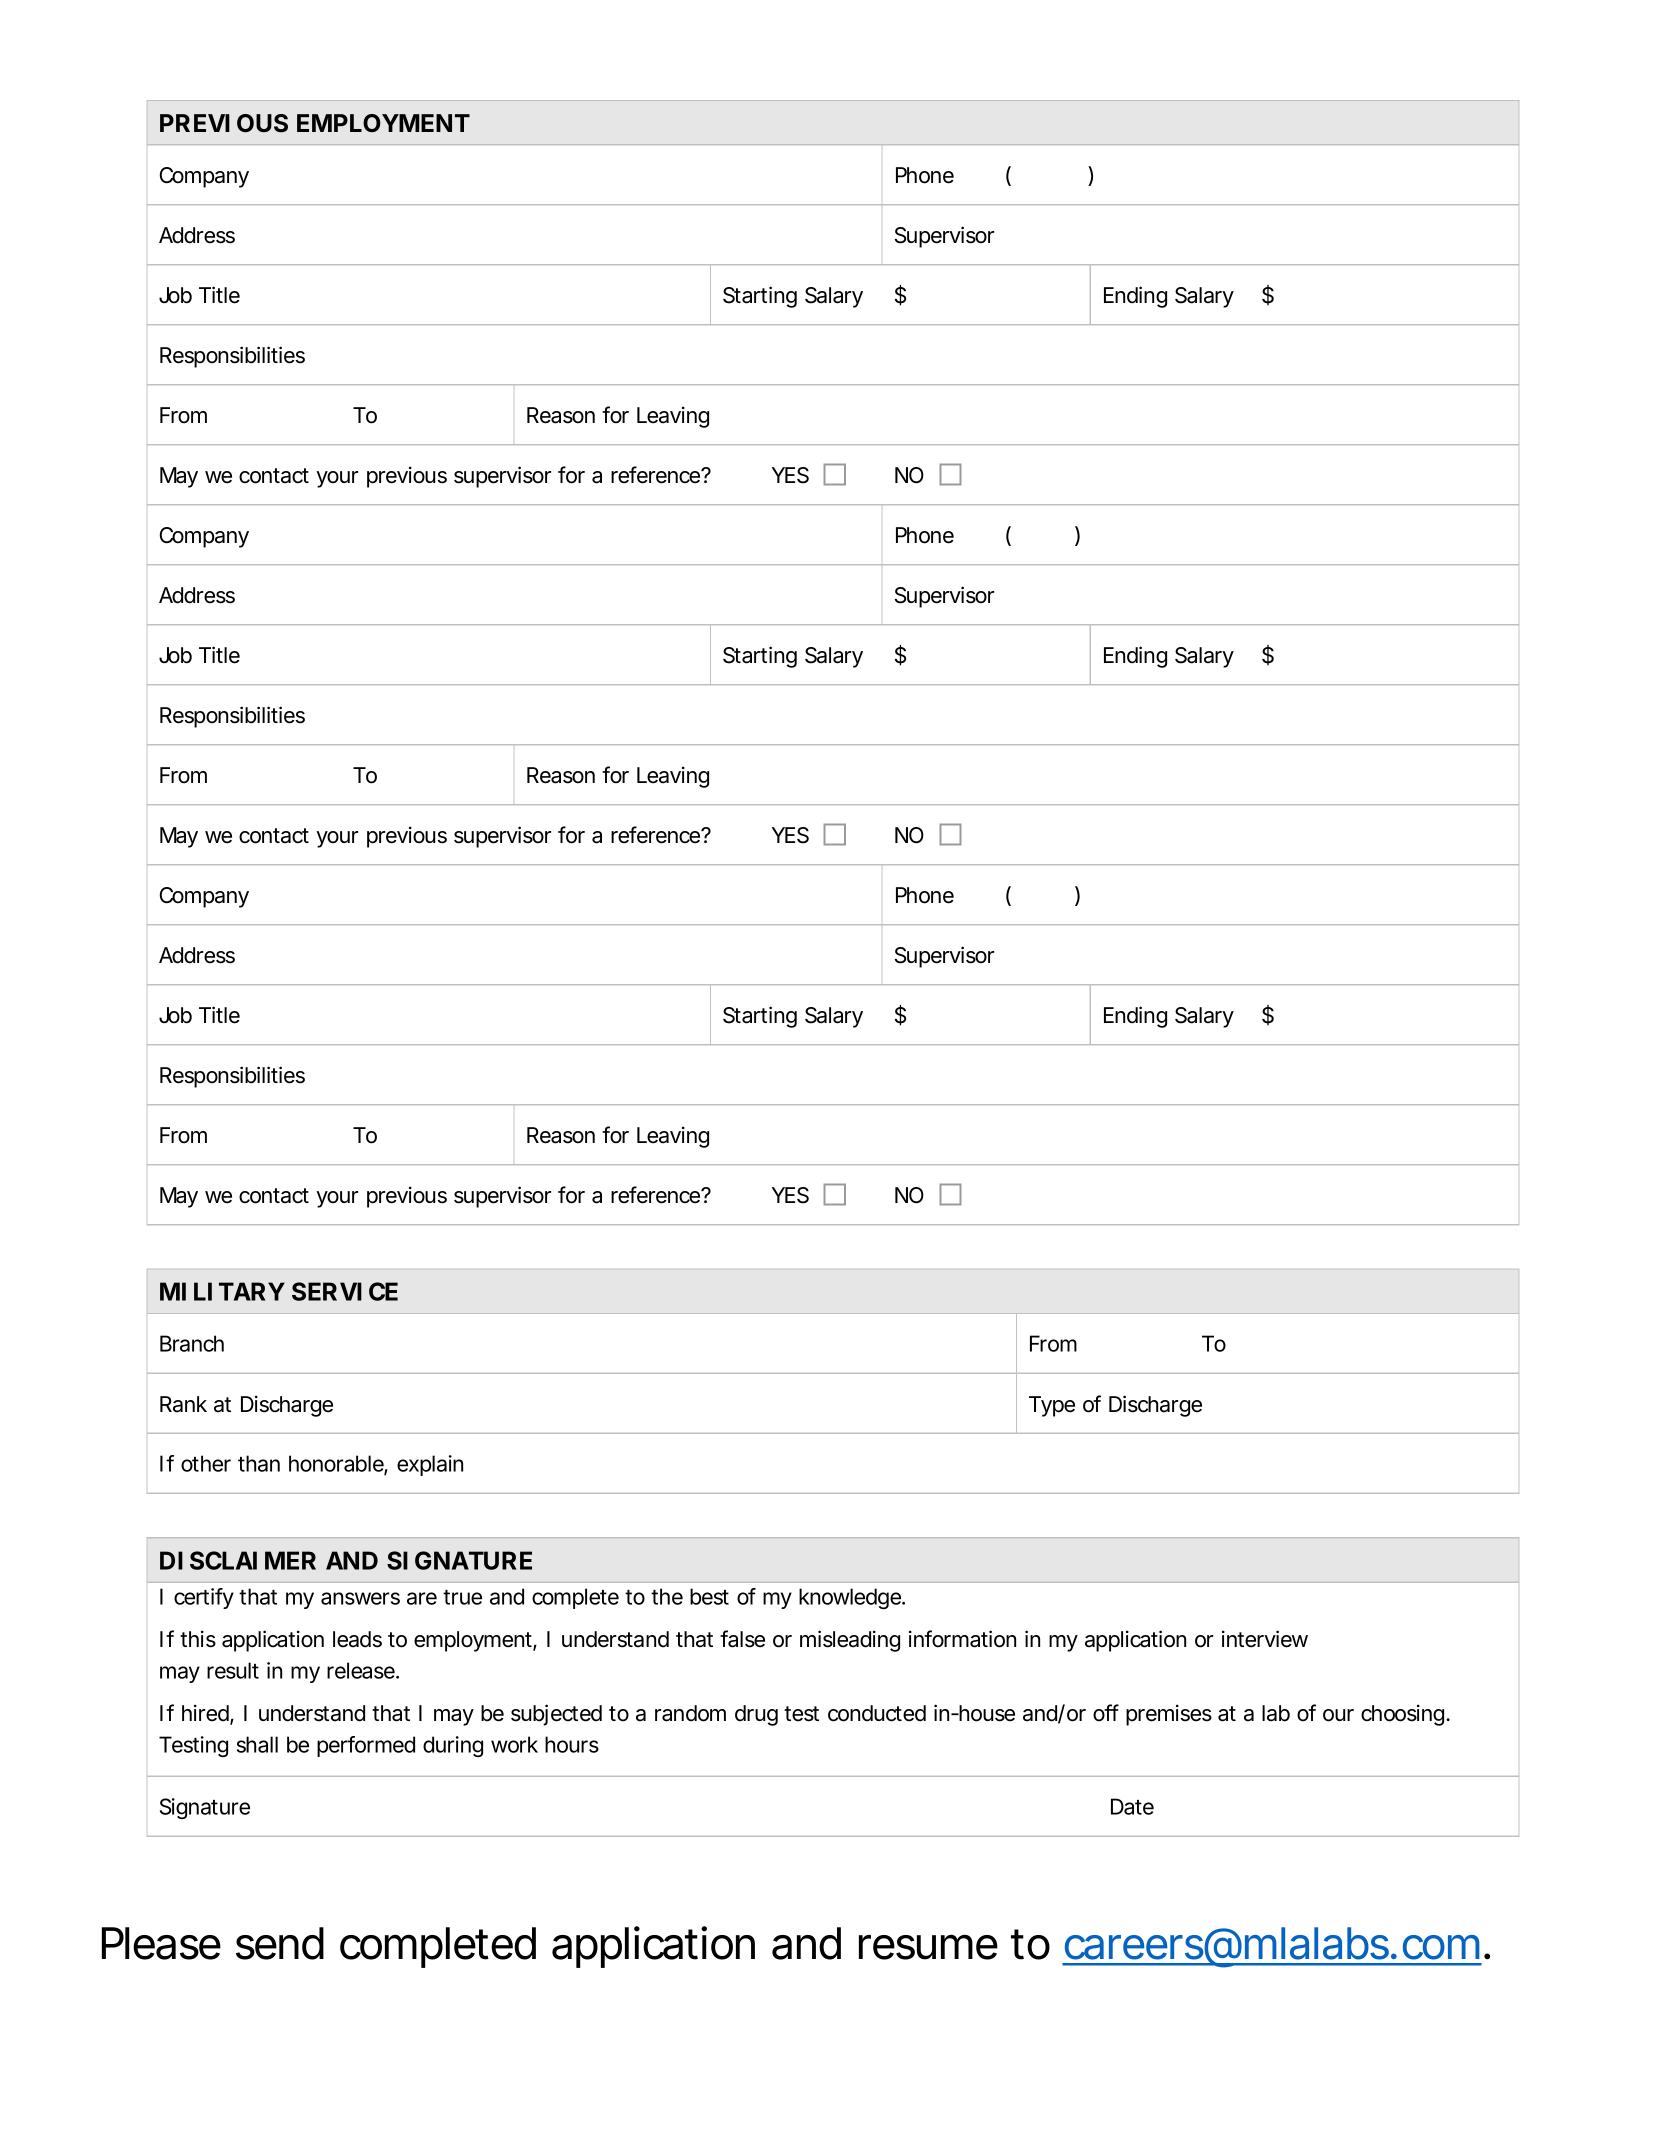 The image size is (1666, 2155). What do you see at coordinates (357, 1639) in the screenshot?
I see `leads` at bounding box center [357, 1639].
